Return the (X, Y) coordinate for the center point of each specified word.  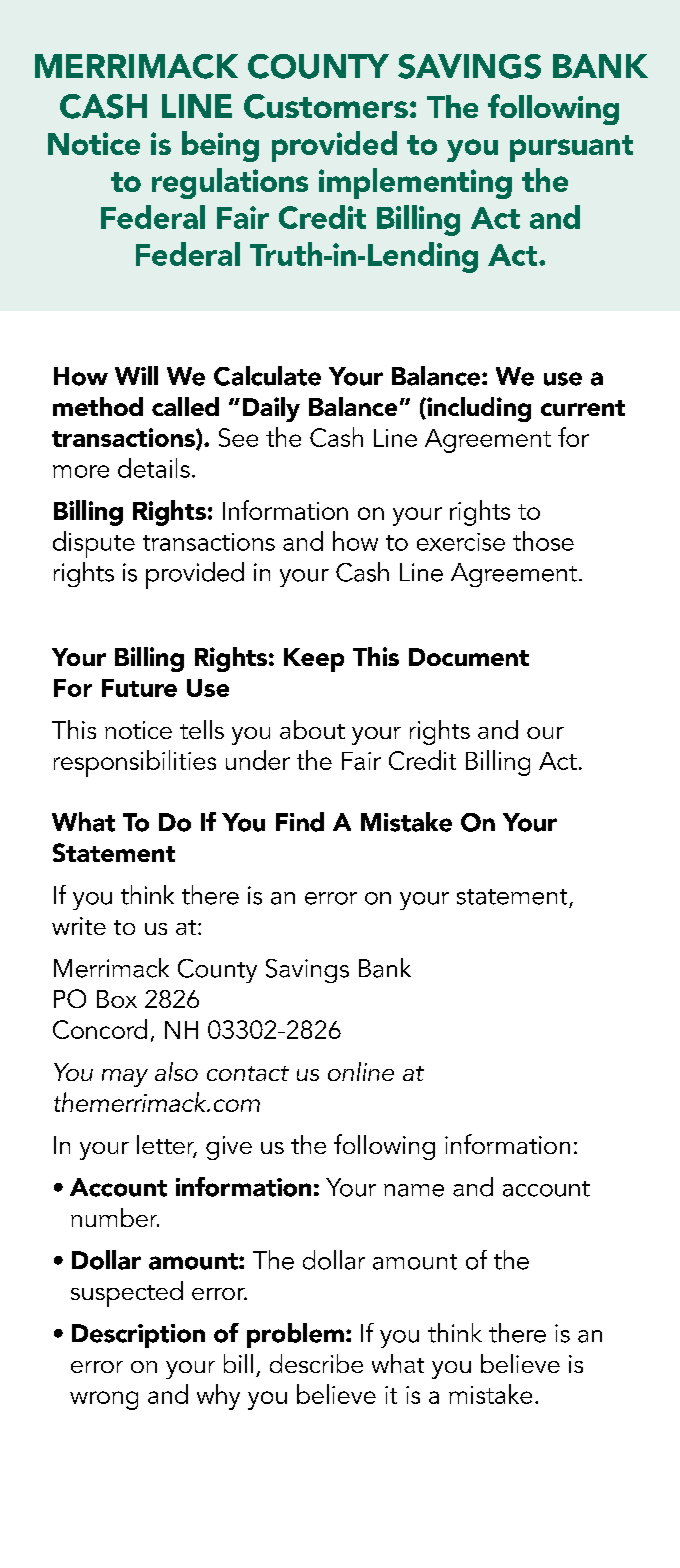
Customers (326, 106)
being (220, 146)
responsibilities (135, 763)
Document (469, 657)
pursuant (571, 148)
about (312, 729)
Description (138, 1336)
